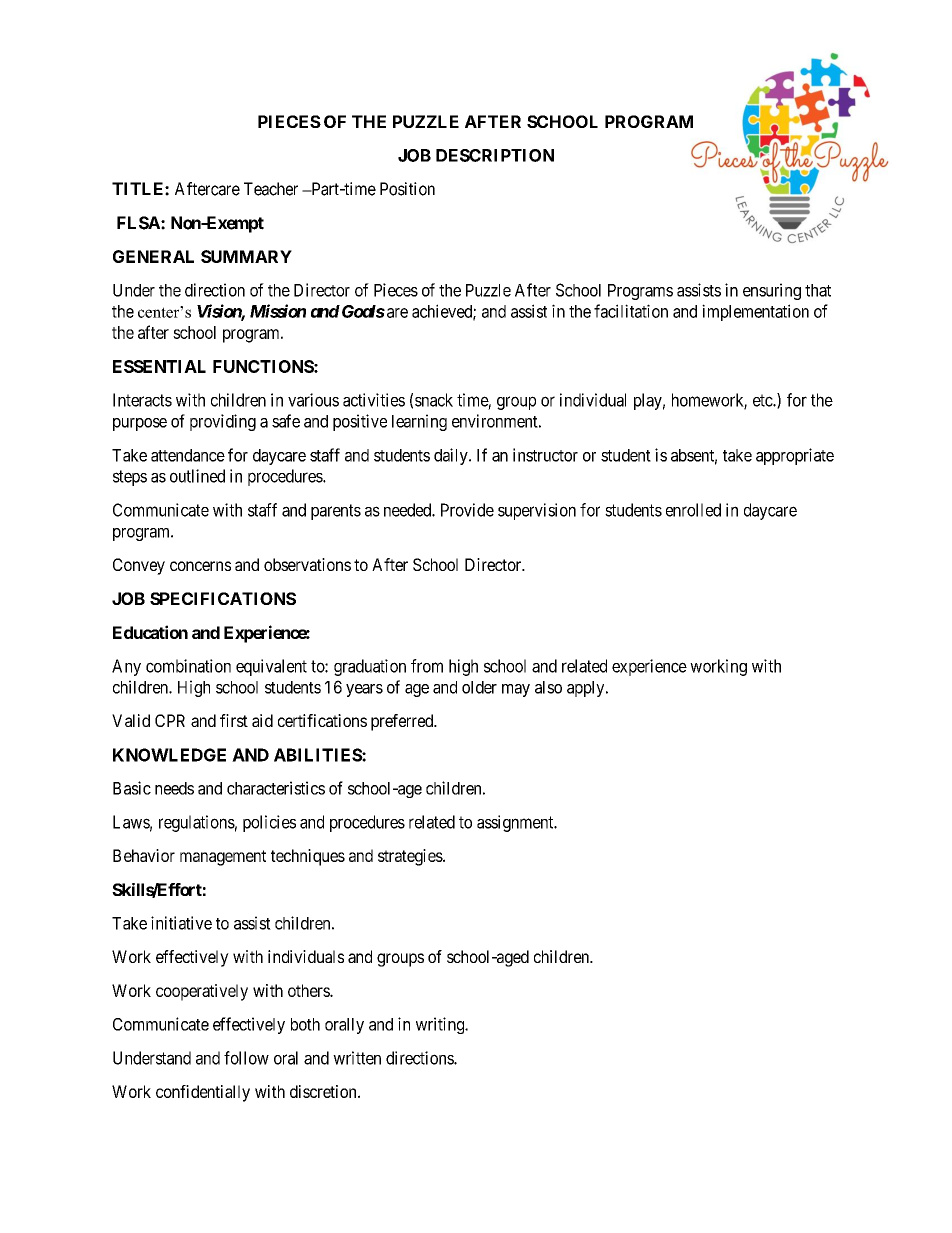  I want to click on Teacher, so click(271, 189).
